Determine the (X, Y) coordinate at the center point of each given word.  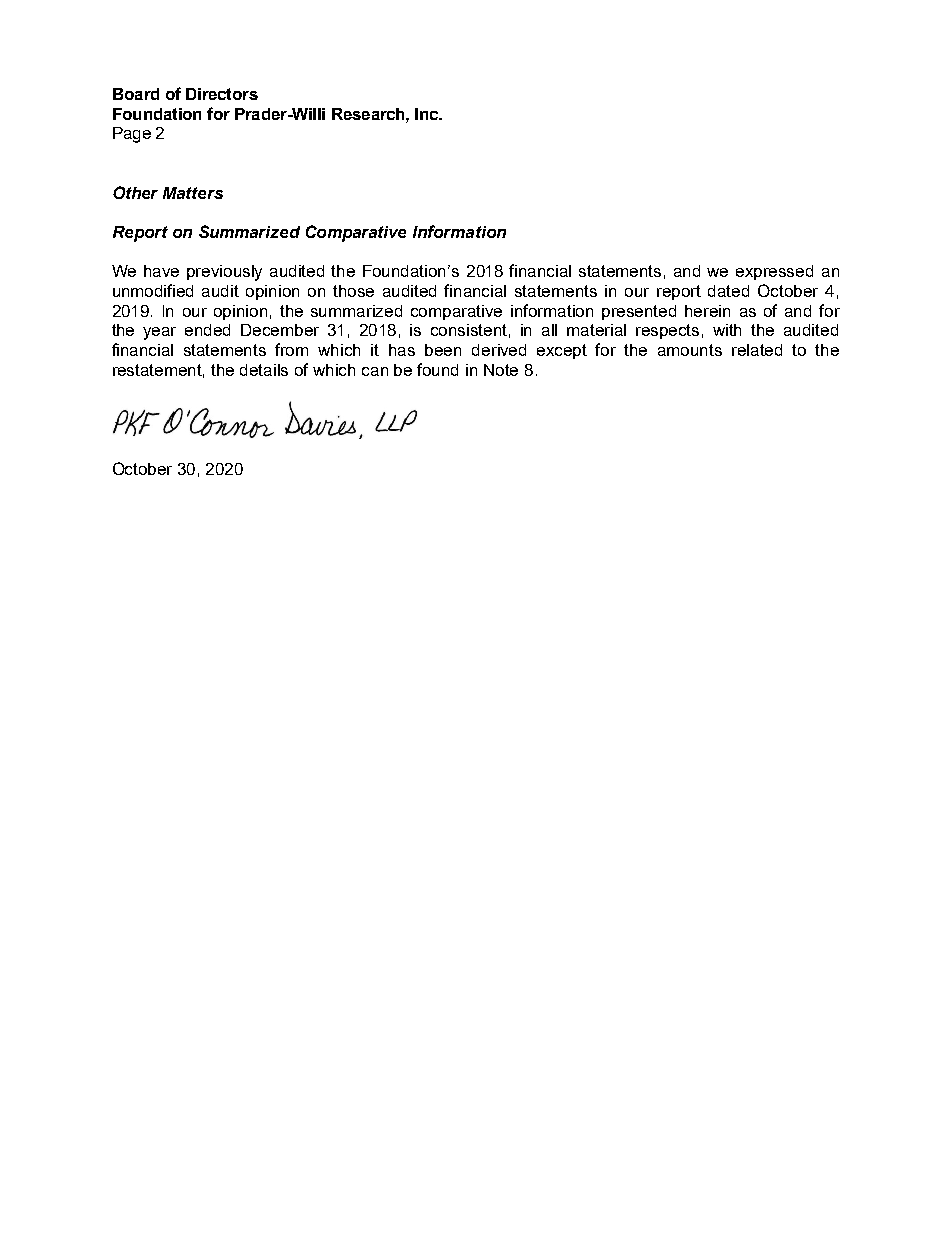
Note (501, 370)
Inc (428, 114)
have (161, 271)
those (353, 291)
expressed (774, 272)
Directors (222, 94)
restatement (158, 371)
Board (136, 94)
